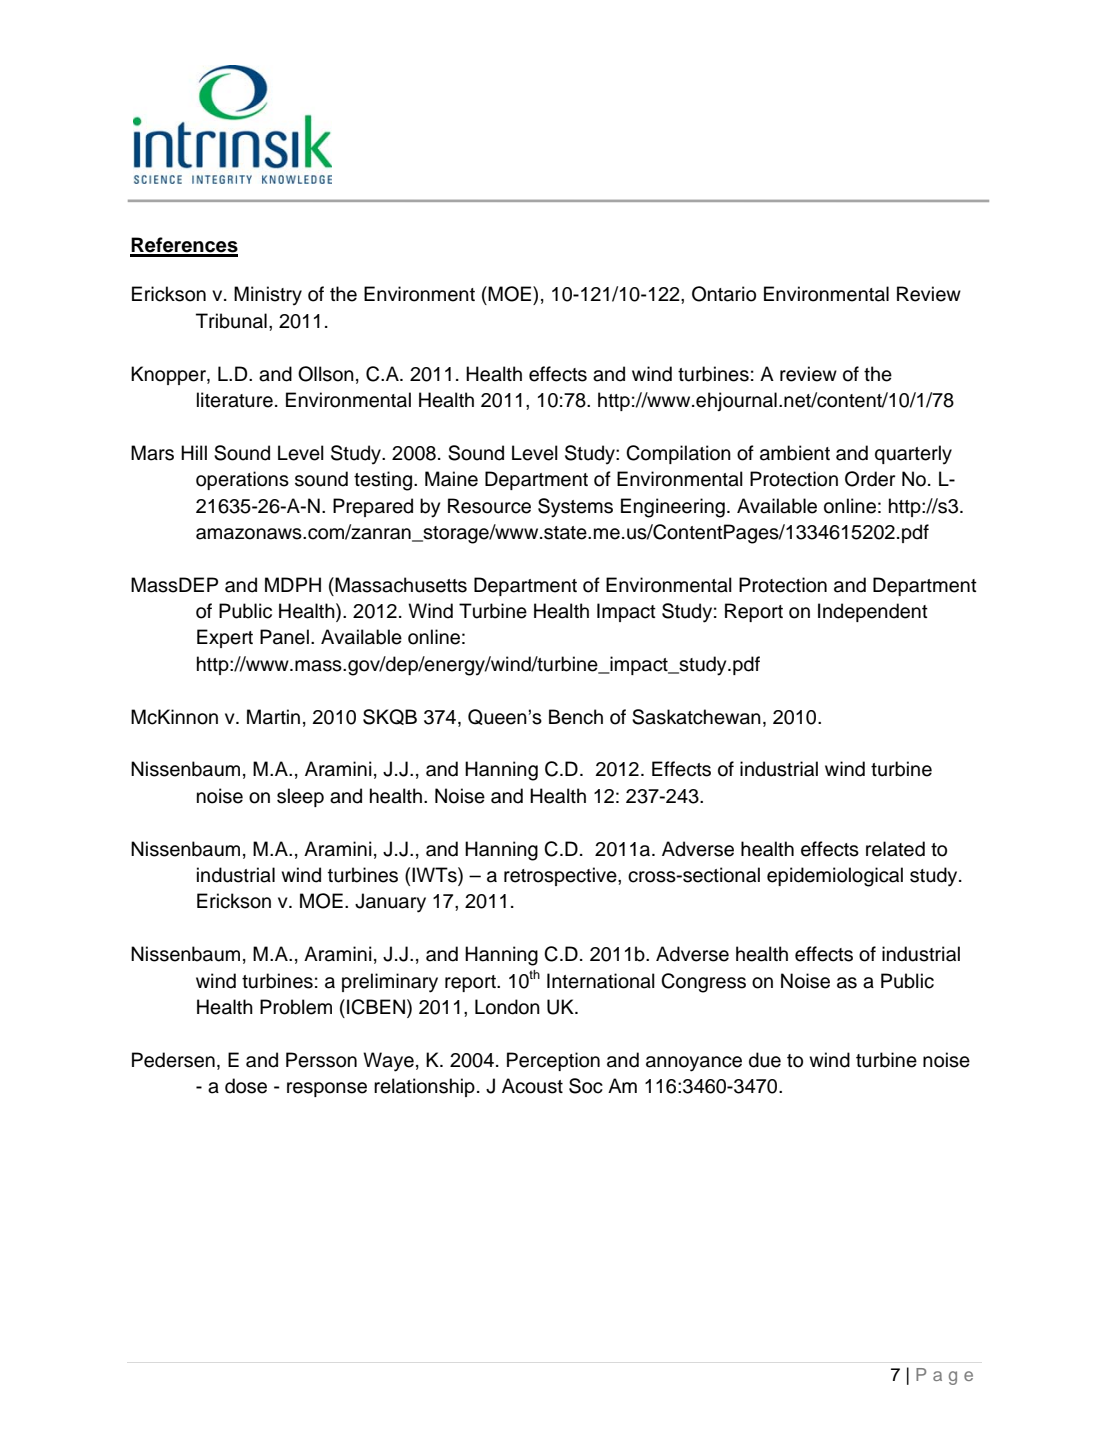  I want to click on Tribunal, so click(231, 321).
